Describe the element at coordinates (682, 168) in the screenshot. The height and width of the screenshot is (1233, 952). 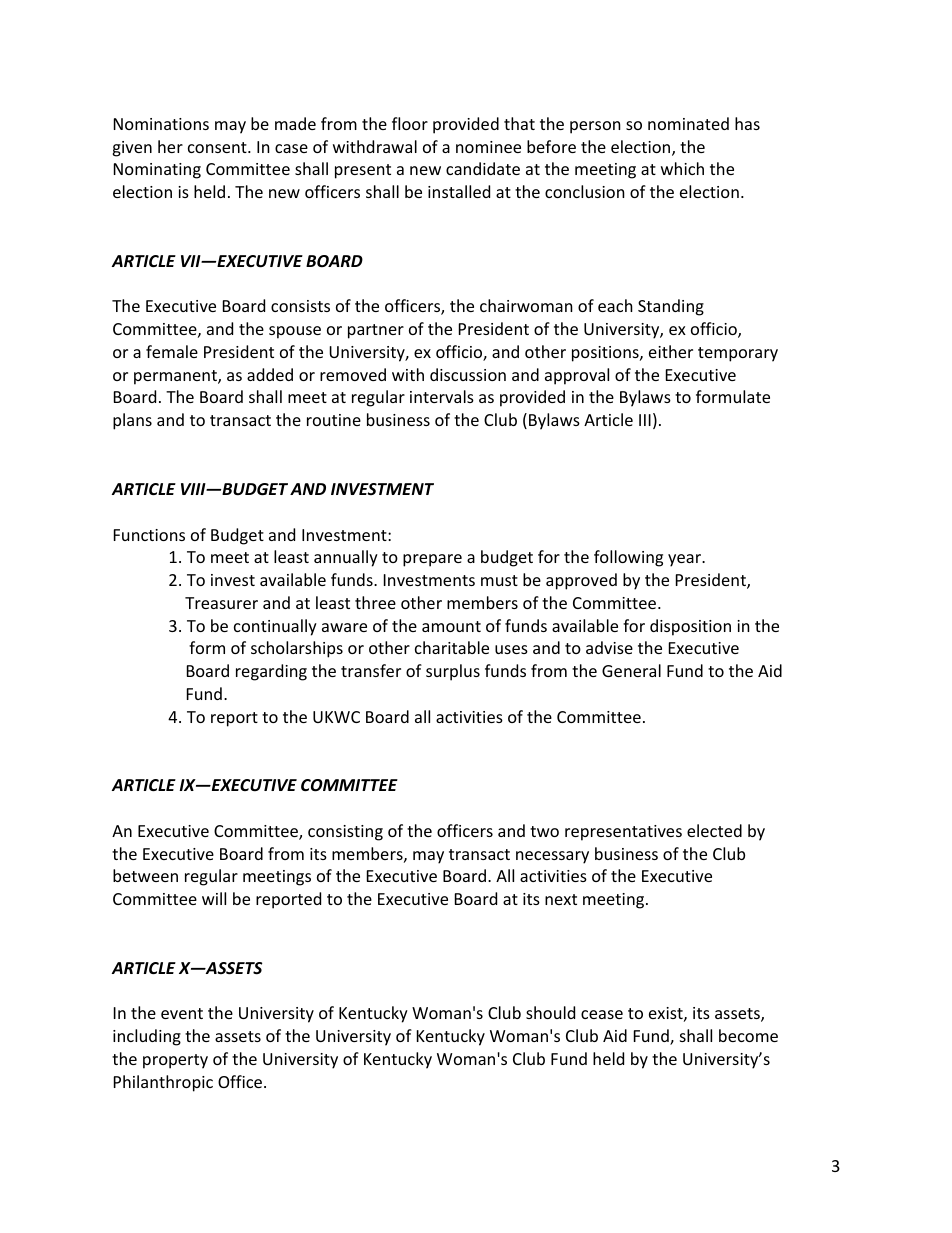
I see `which` at that location.
